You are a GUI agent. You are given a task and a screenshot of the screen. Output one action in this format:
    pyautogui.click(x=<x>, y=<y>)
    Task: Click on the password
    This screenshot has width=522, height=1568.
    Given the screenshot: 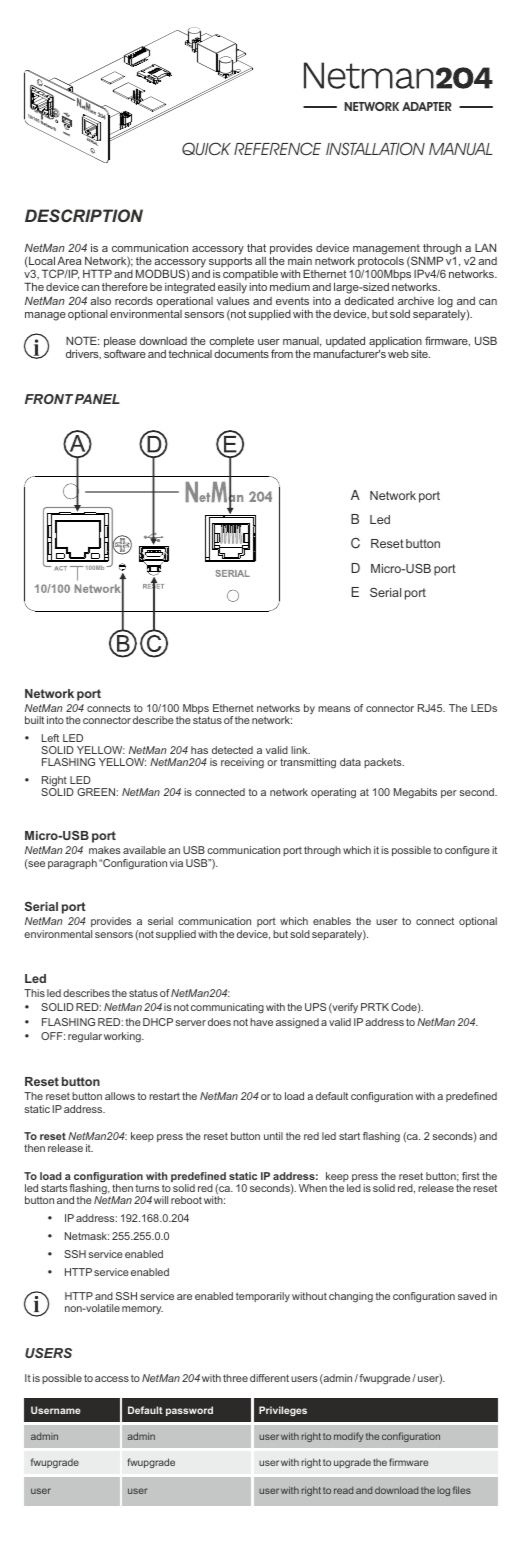 What is the action you would take?
    pyautogui.click(x=189, y=1411)
